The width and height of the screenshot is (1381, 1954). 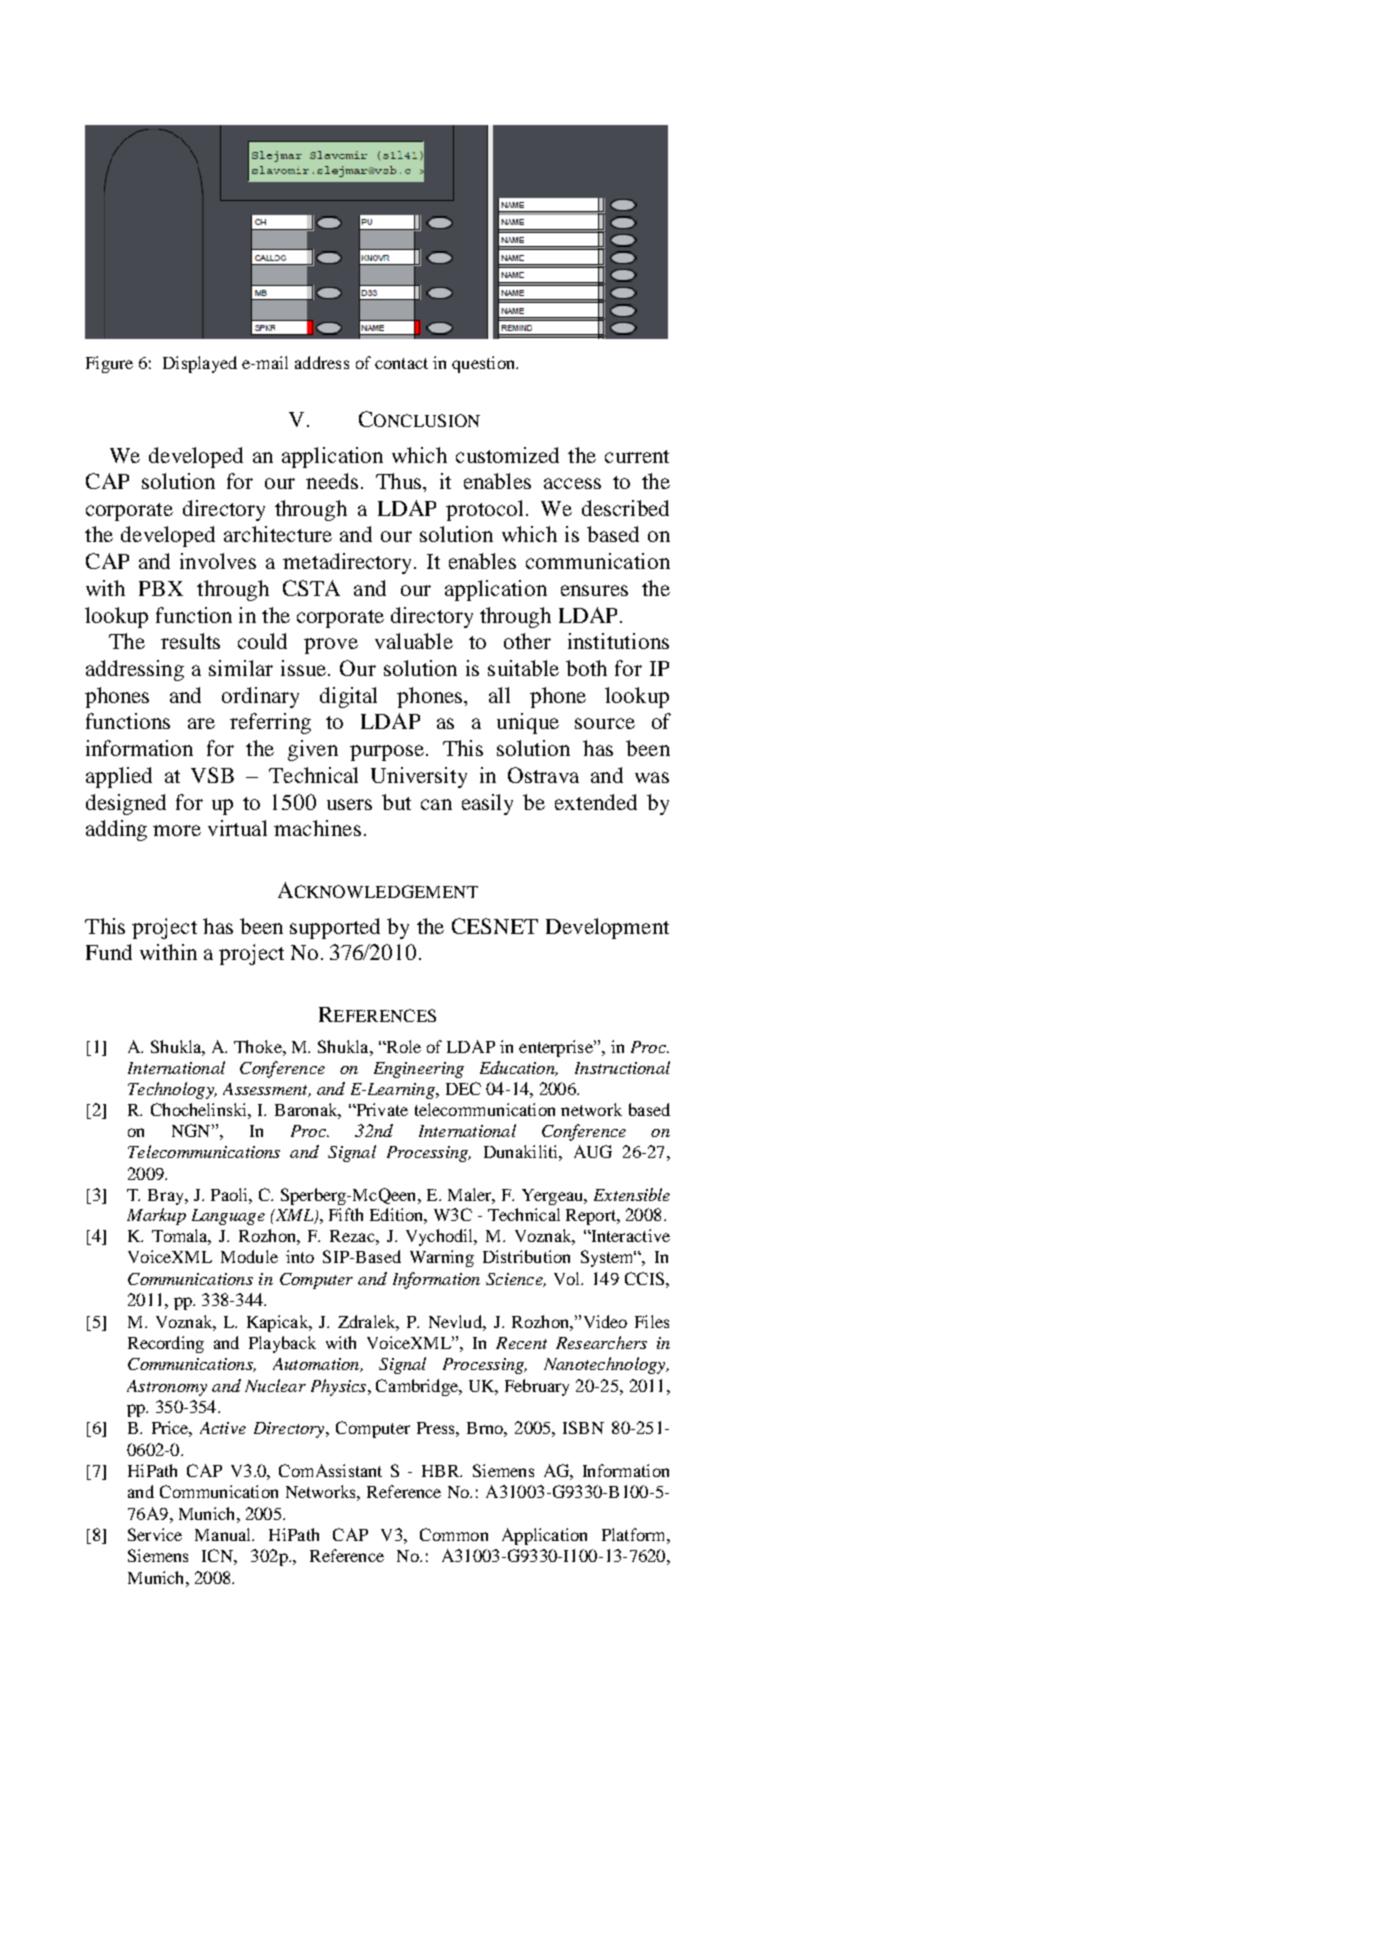 I want to click on HBR, so click(x=442, y=1471).
